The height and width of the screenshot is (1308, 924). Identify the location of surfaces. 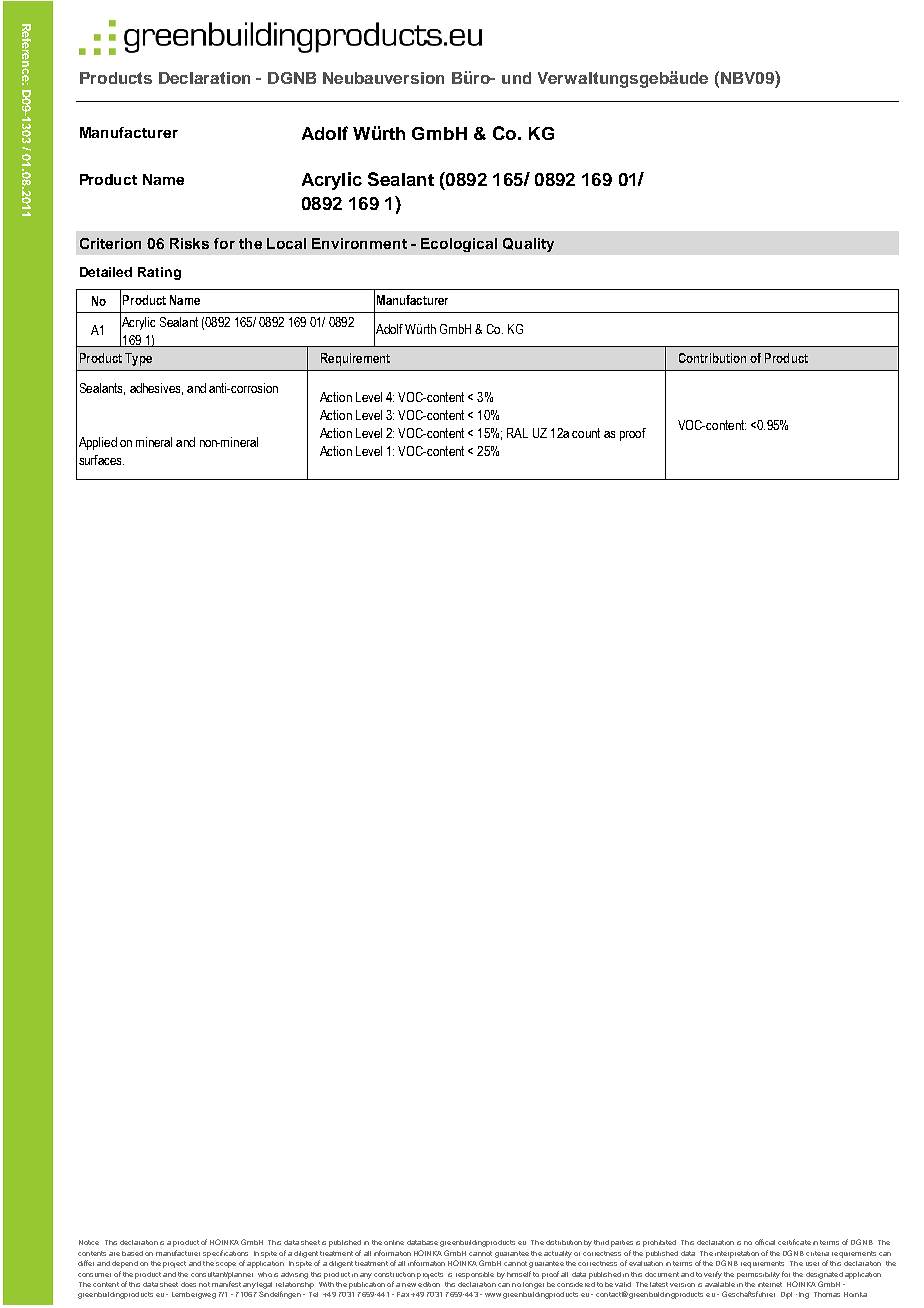
(101, 460).
